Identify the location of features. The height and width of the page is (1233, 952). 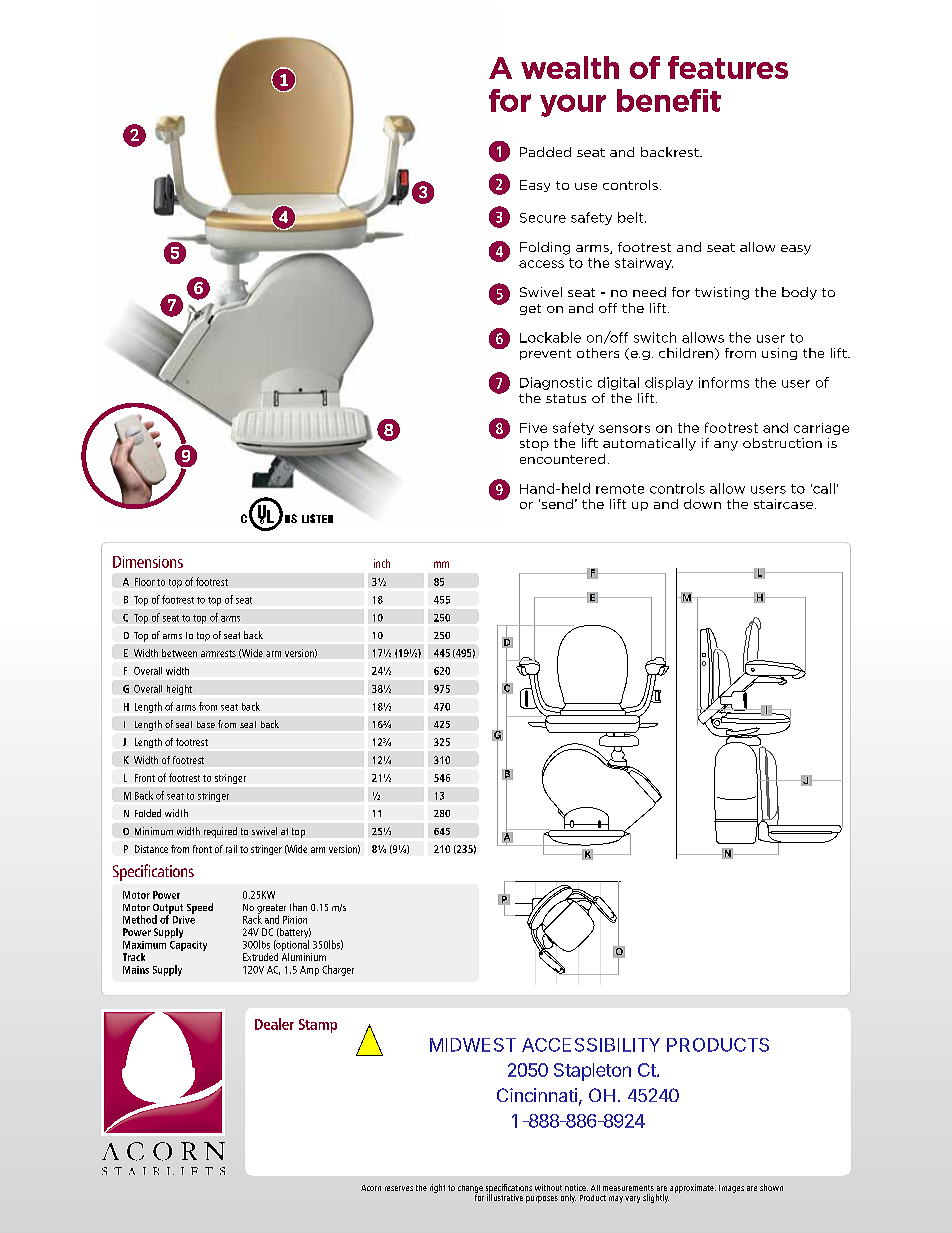
(728, 67).
